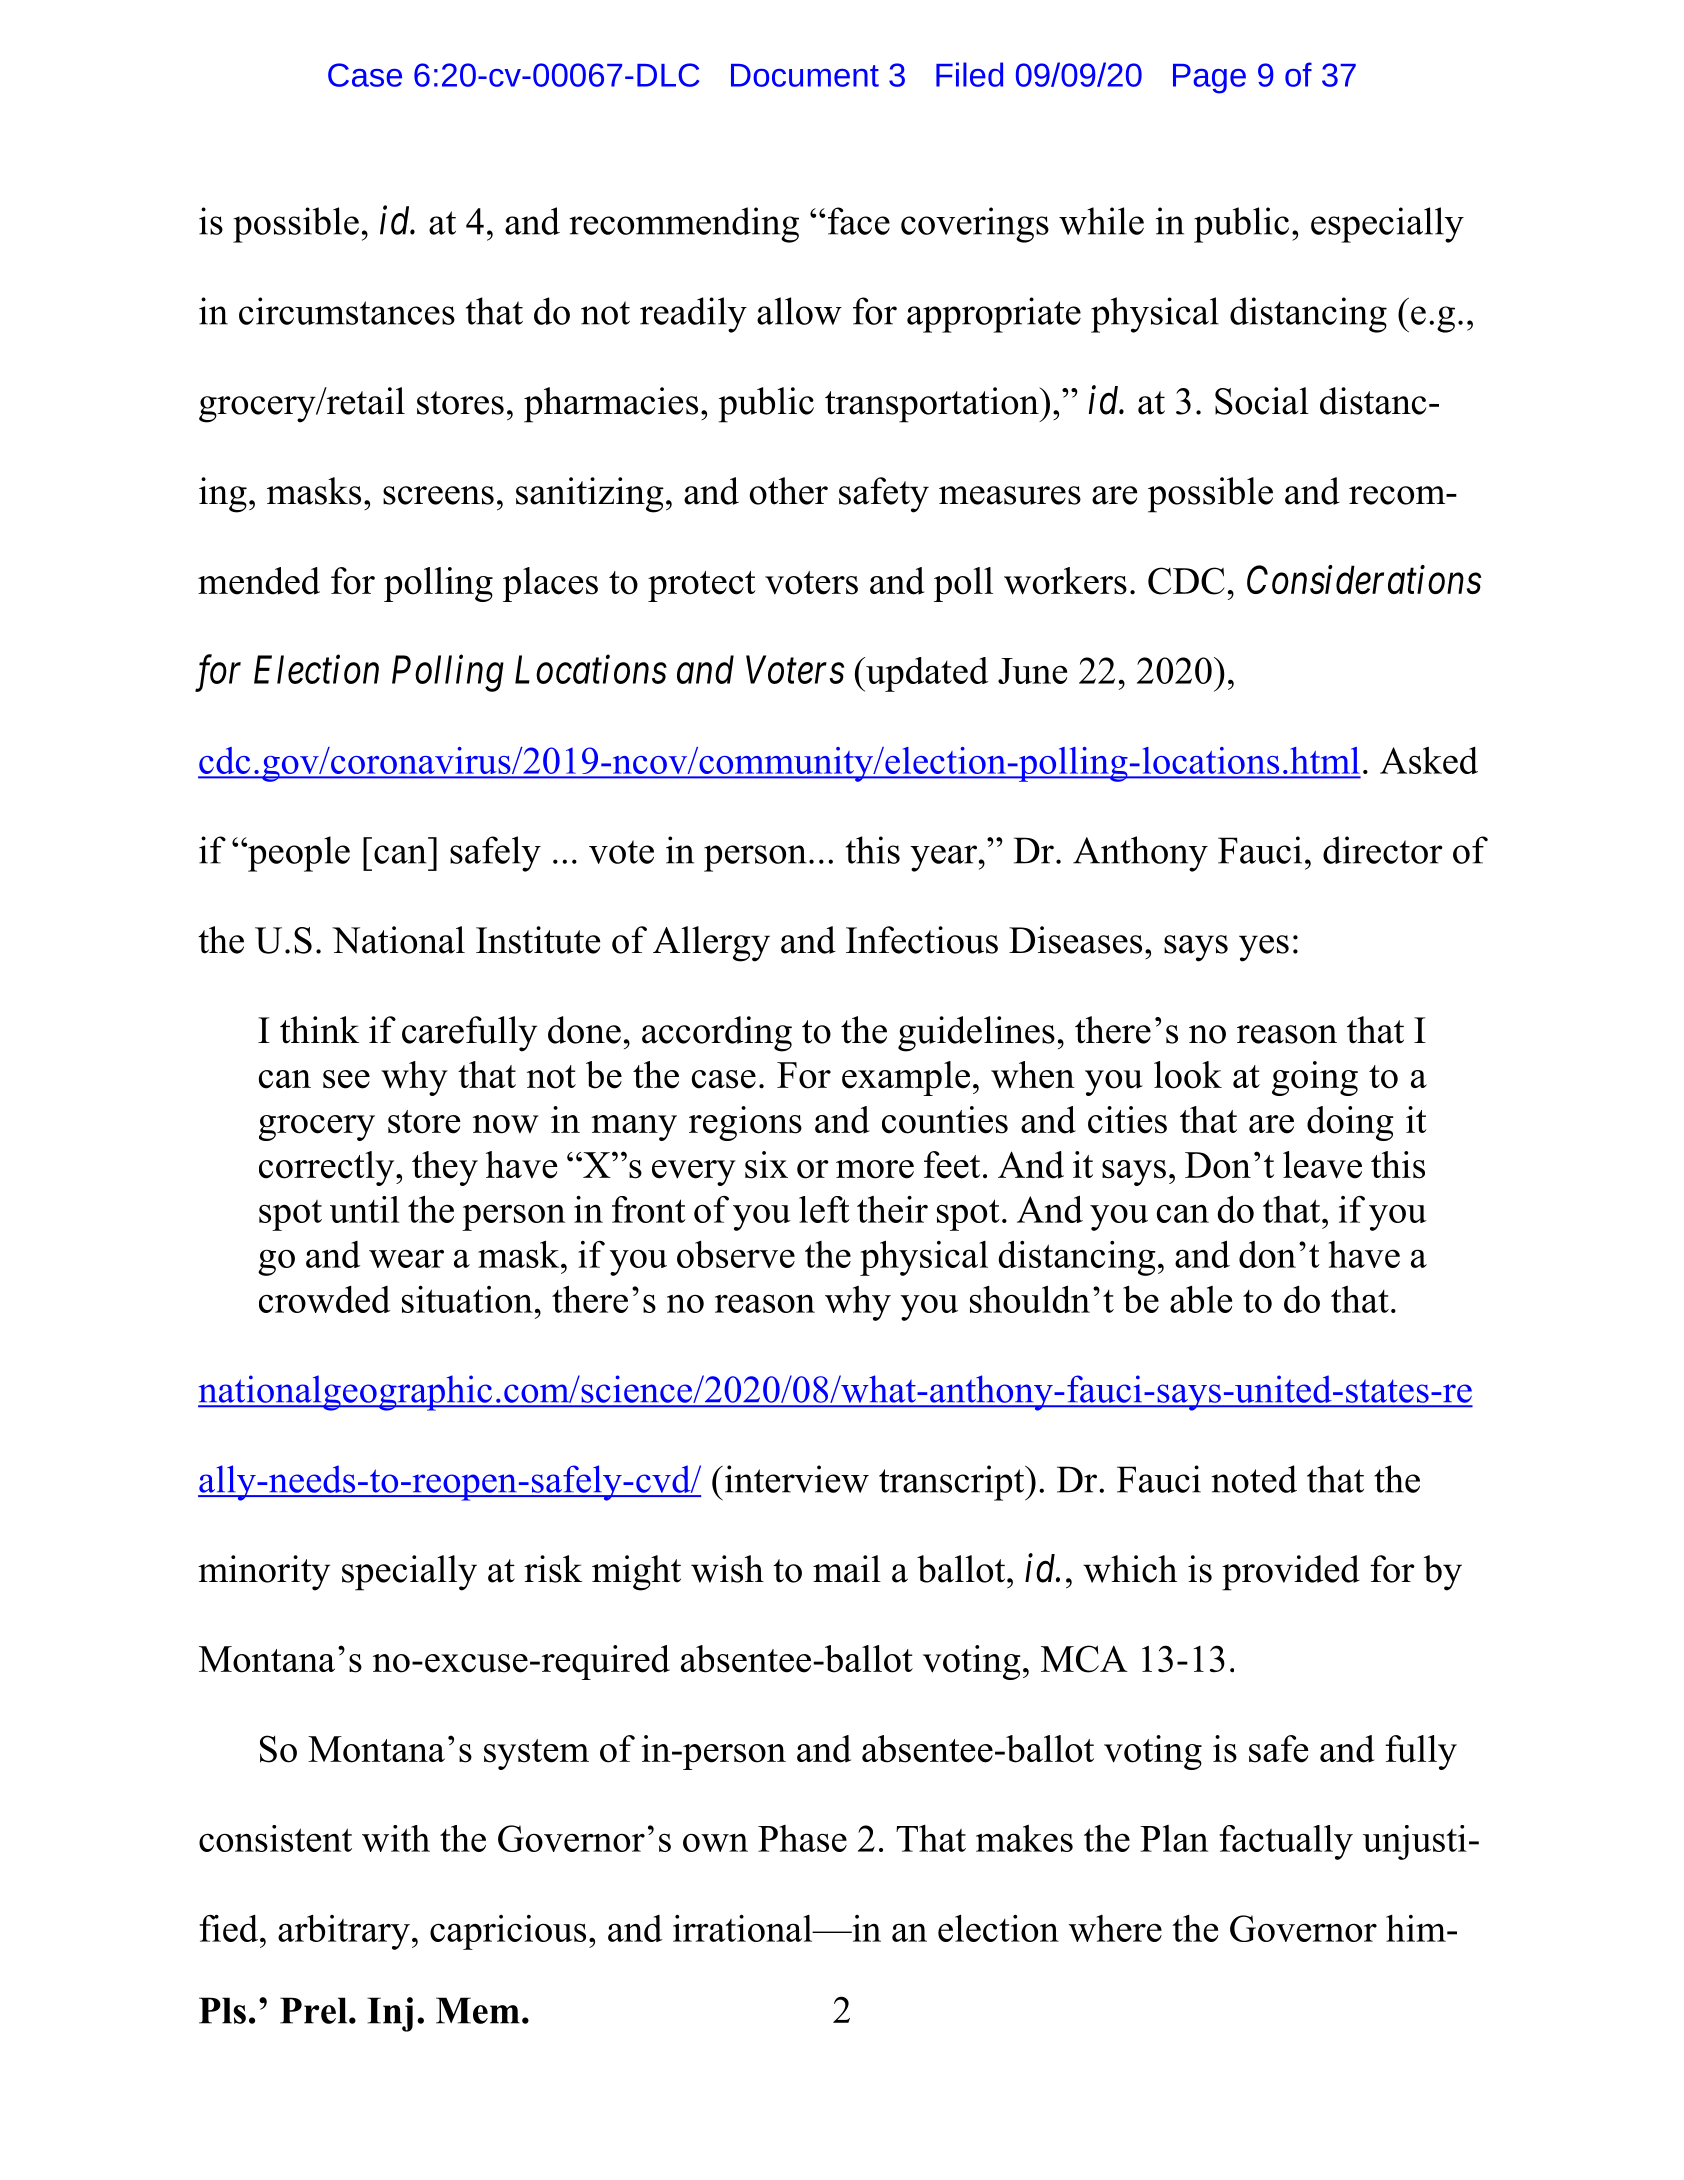  I want to click on Inj, so click(390, 2014).
